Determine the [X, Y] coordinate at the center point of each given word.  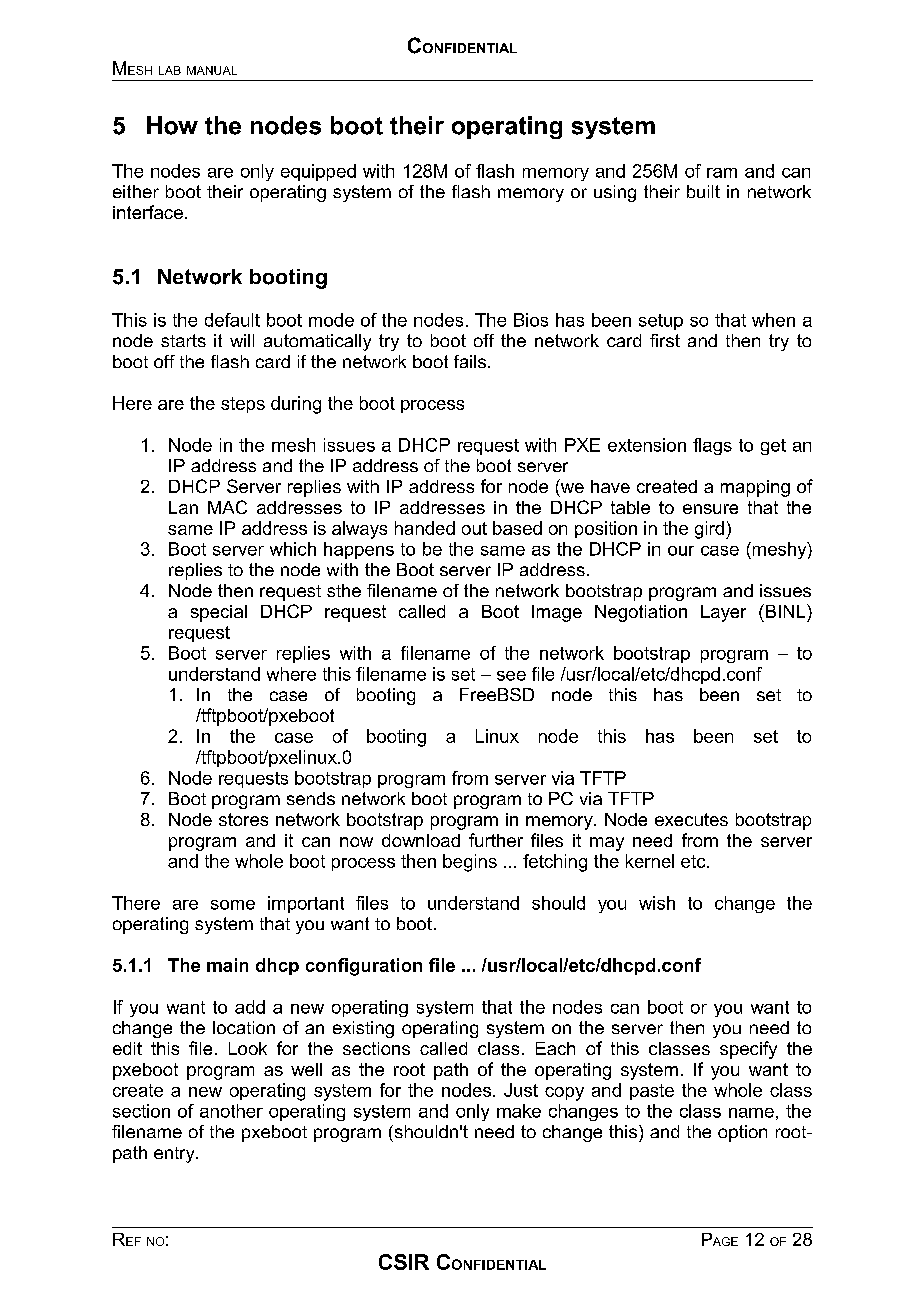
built [703, 191]
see [511, 676]
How [172, 125]
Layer [723, 613]
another [231, 1111]
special [219, 613]
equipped [318, 172]
